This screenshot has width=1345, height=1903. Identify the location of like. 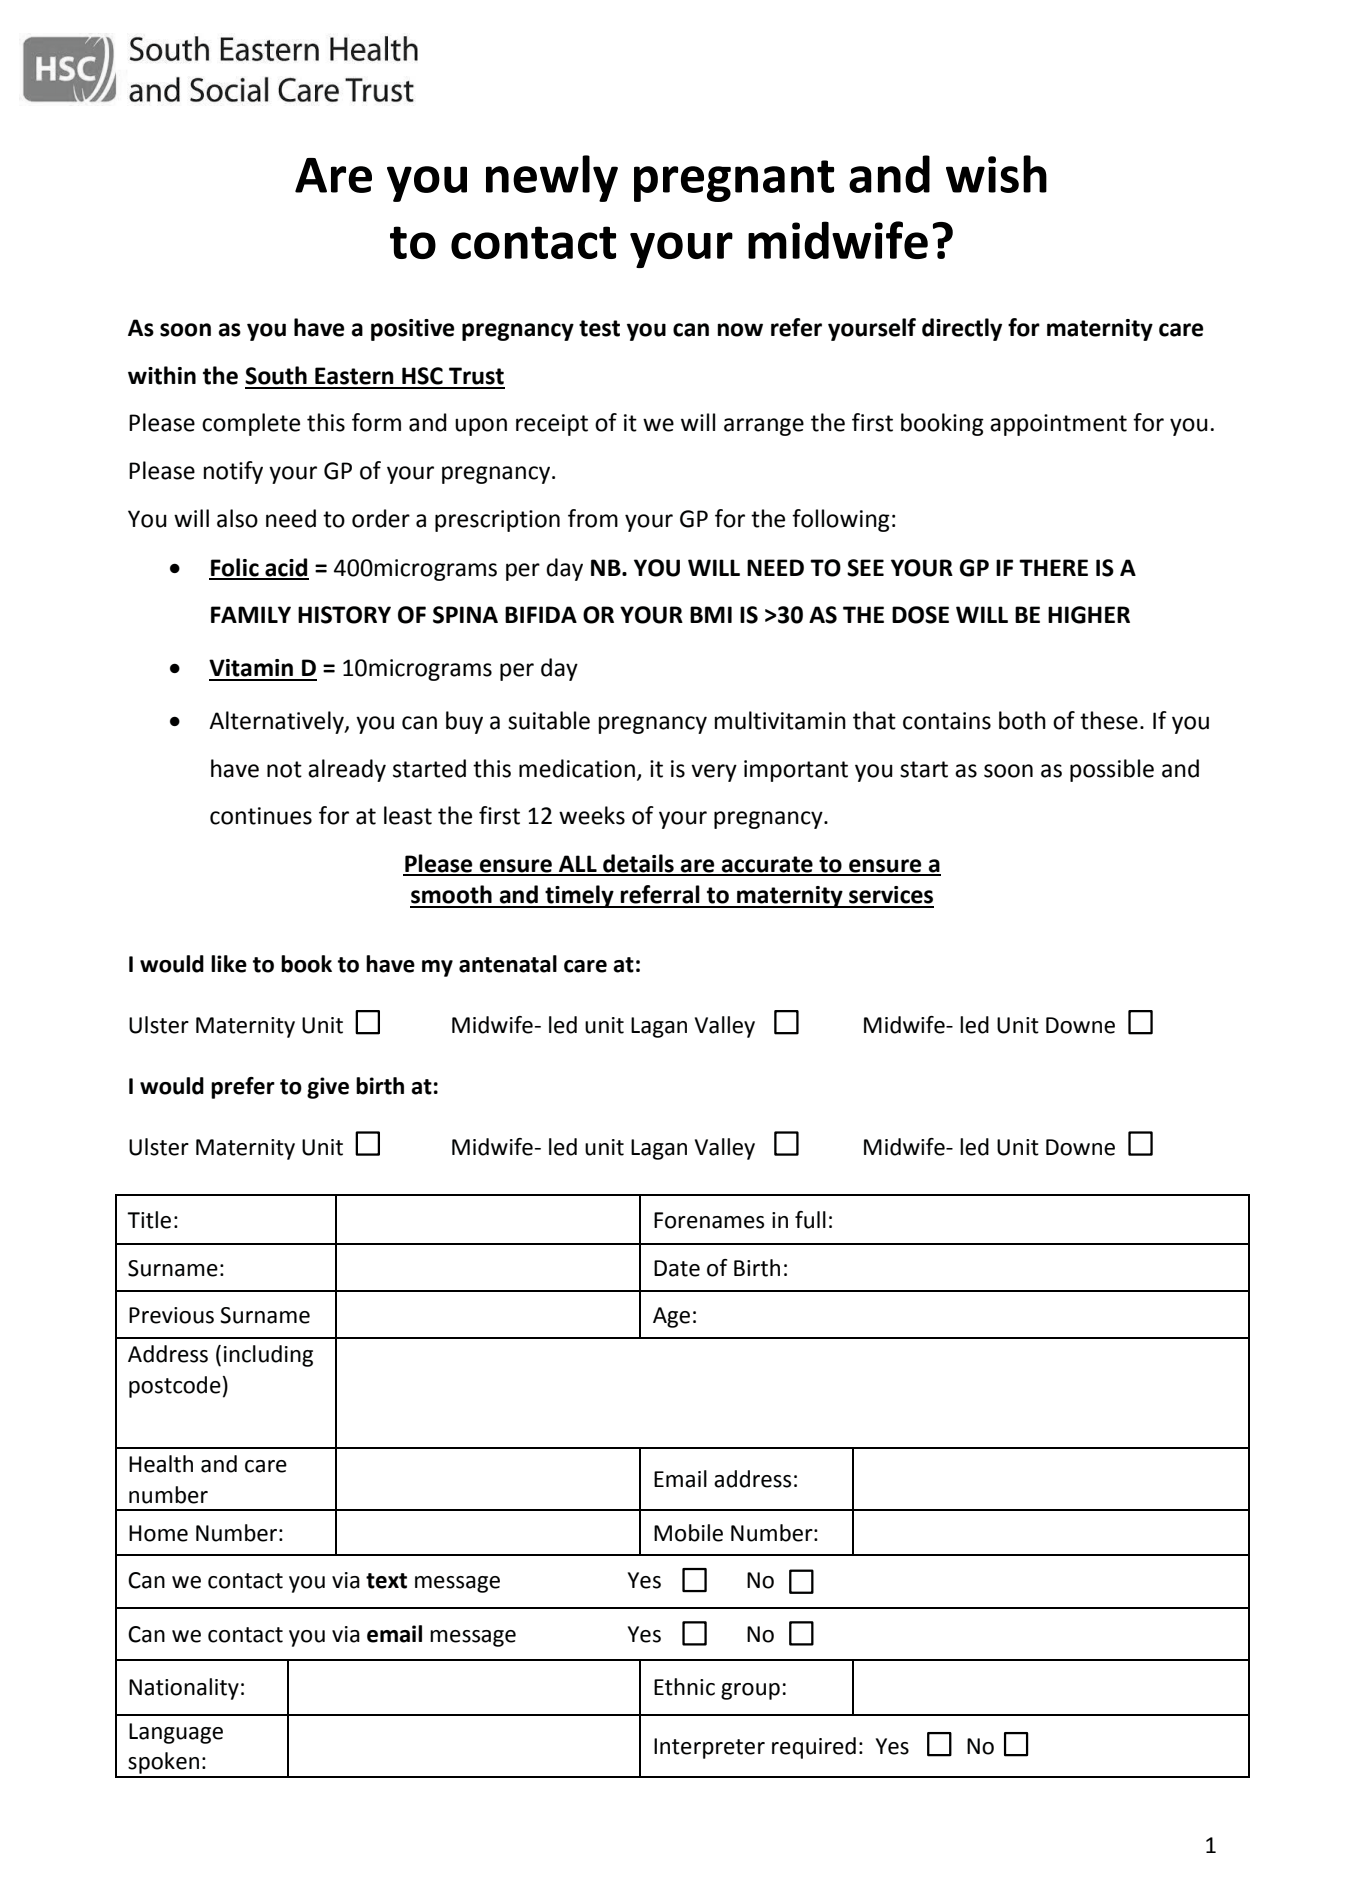
(229, 964).
